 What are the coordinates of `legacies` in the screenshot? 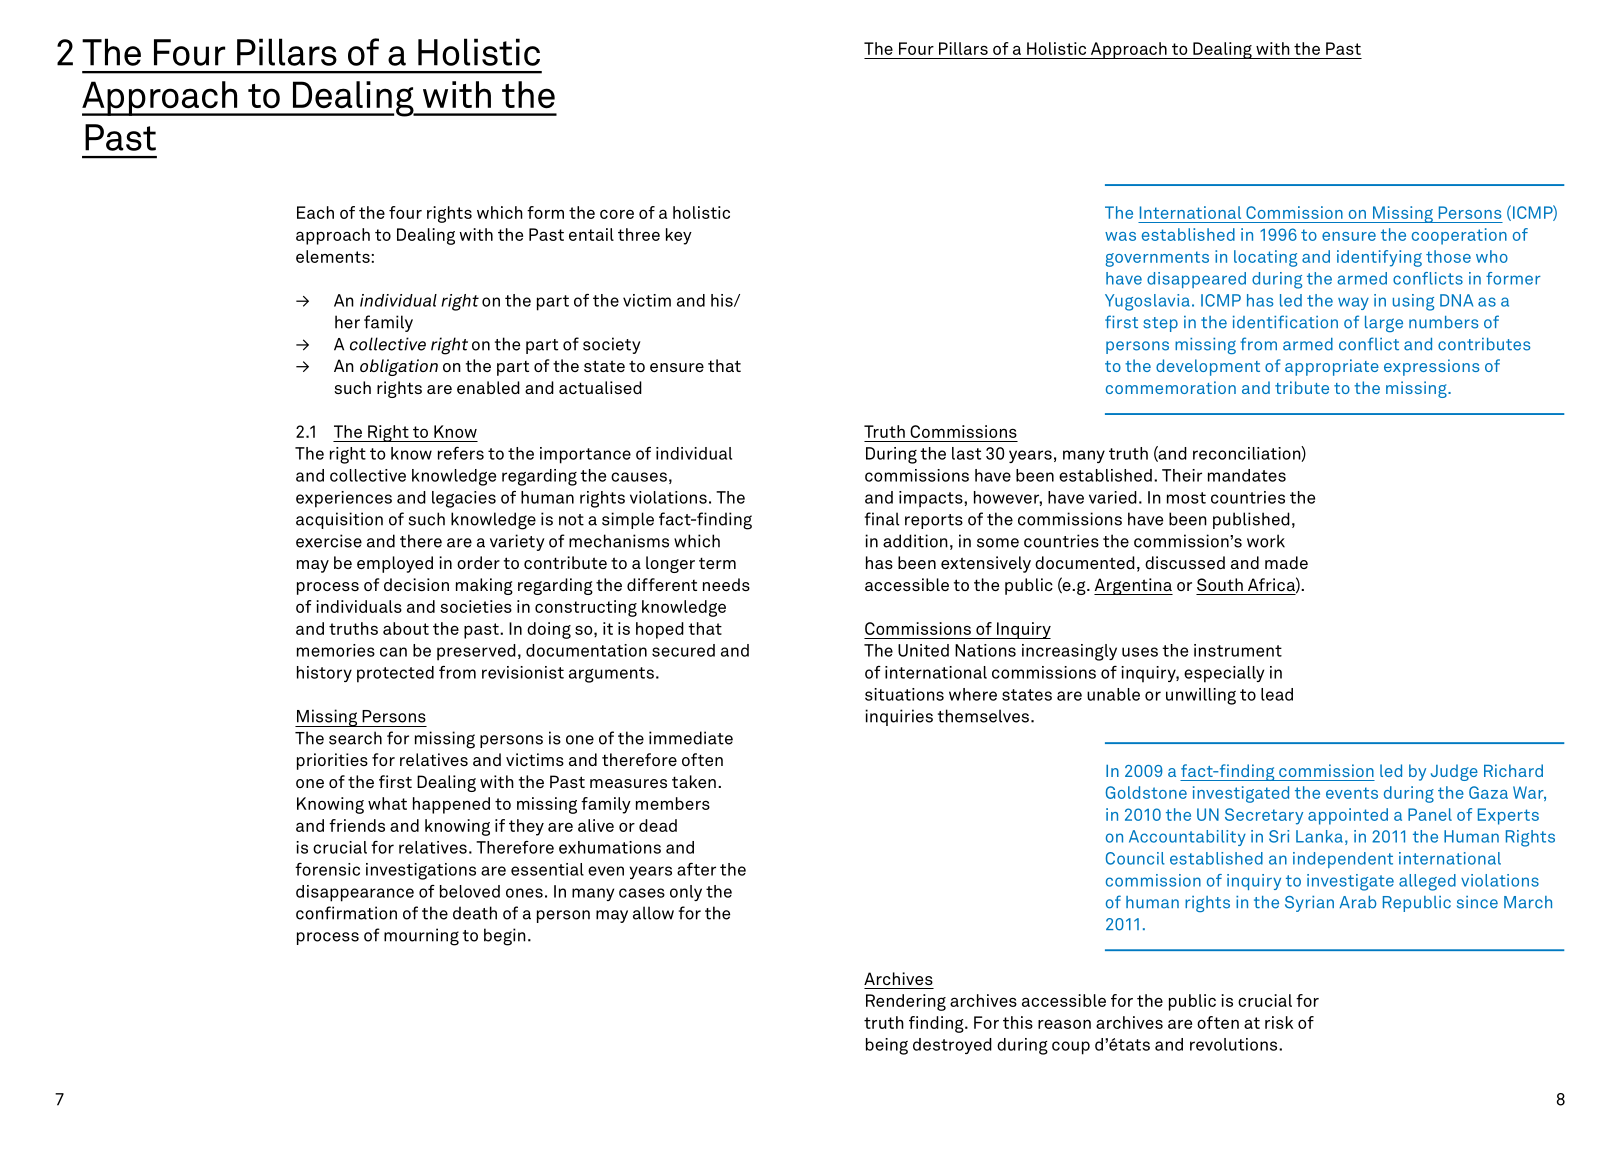 It's located at (464, 499).
